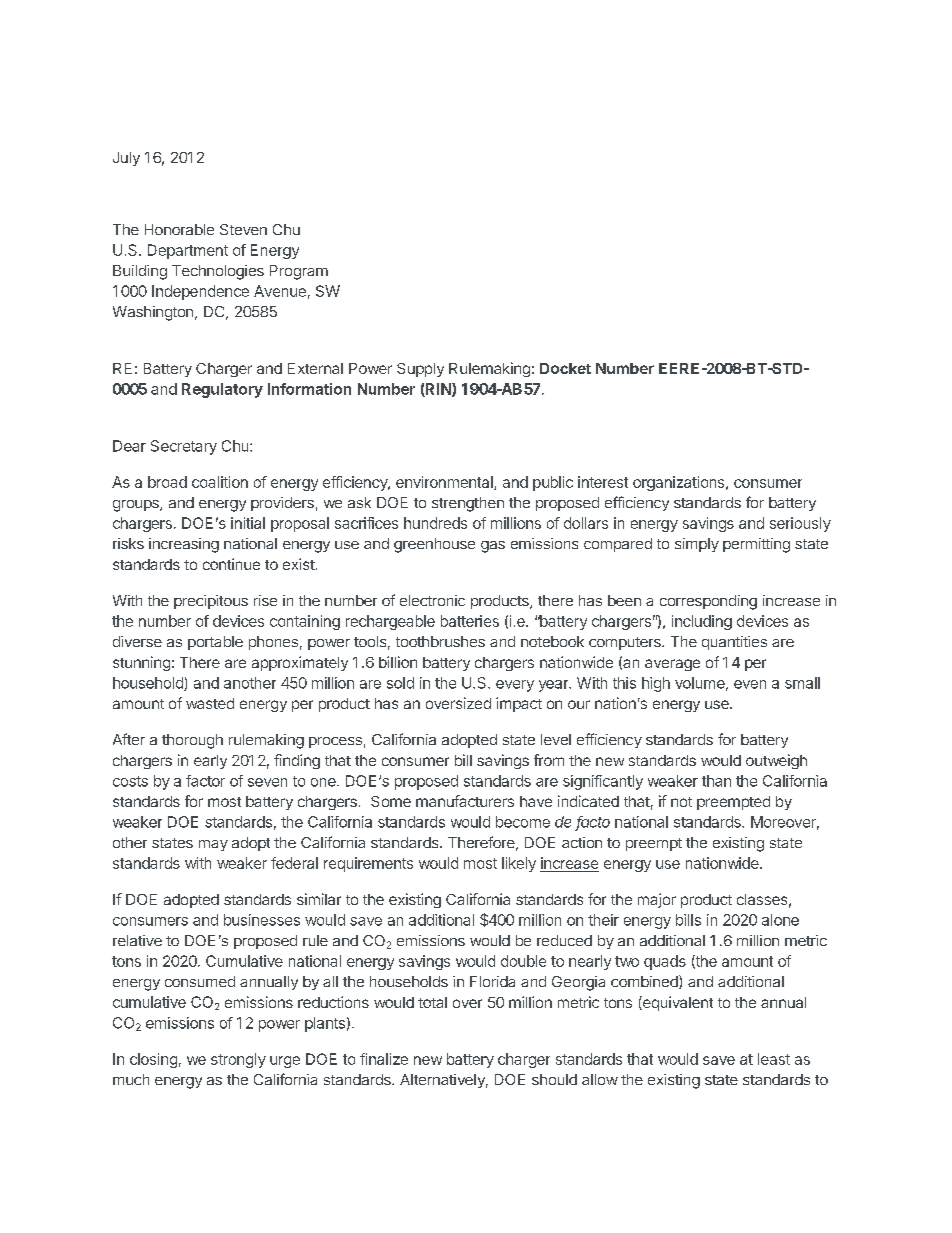 Image resolution: width=952 pixels, height=1233 pixels. Describe the element at coordinates (211, 602) in the document. I see `precipitous` at that location.
